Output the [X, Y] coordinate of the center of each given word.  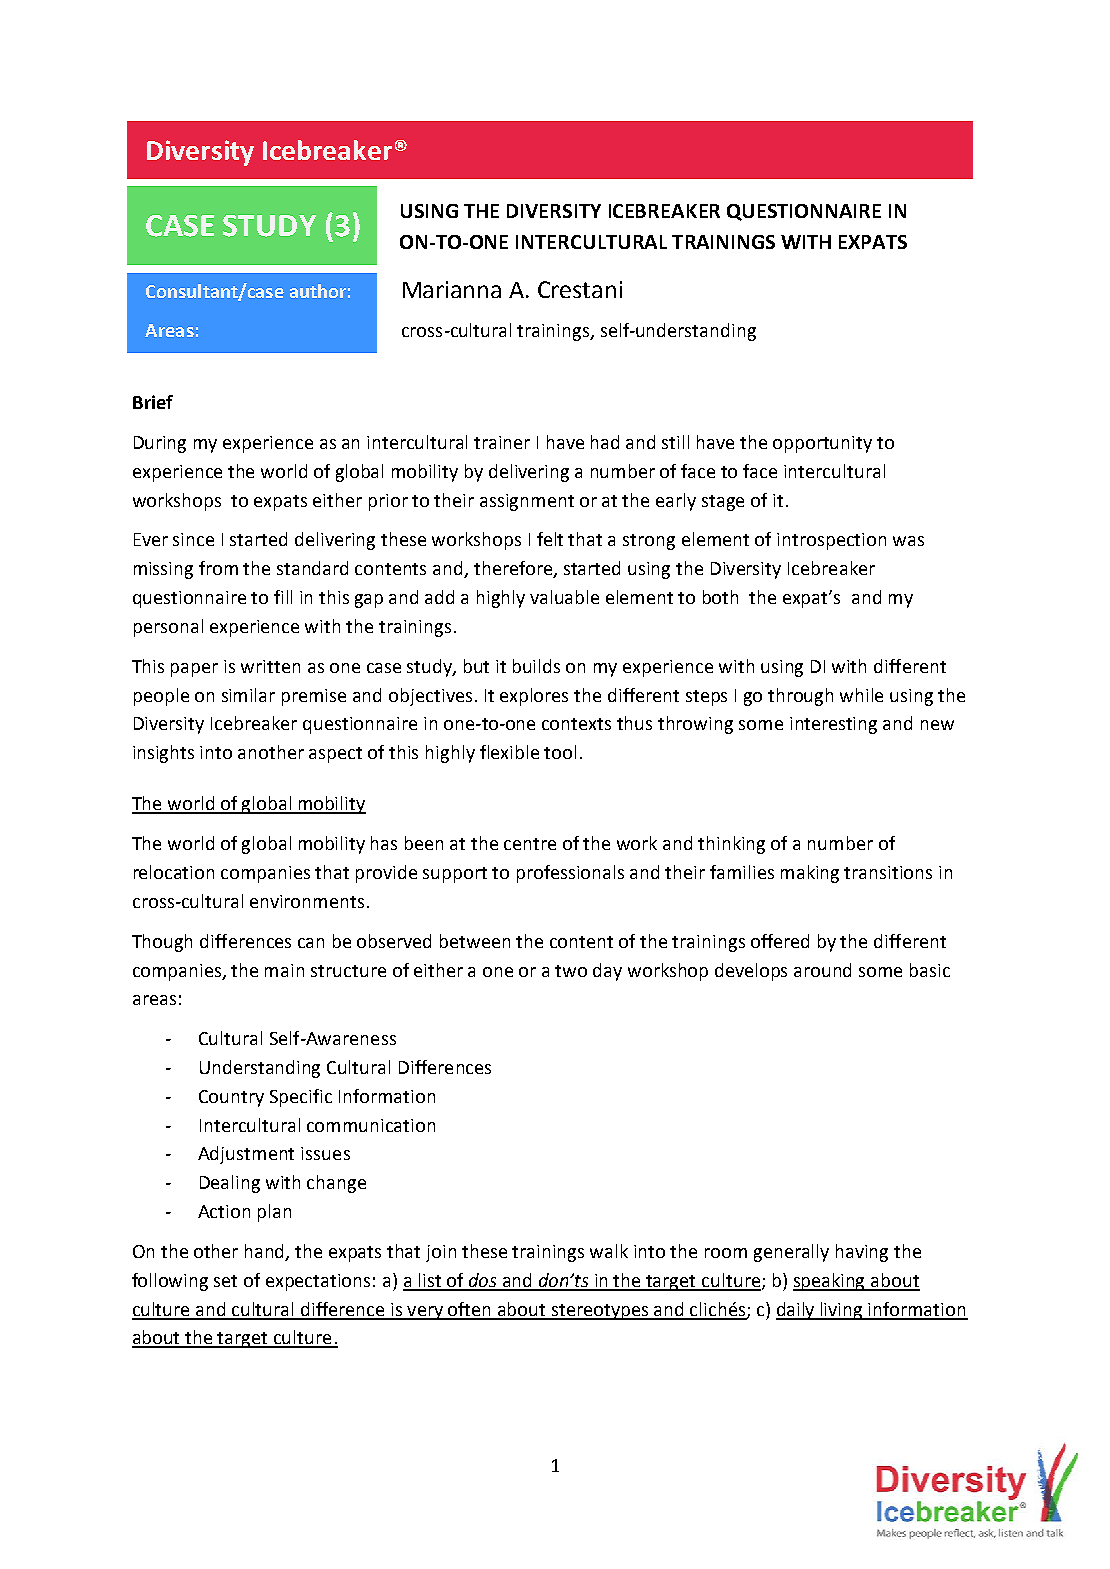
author [318, 291]
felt [550, 539]
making [810, 874]
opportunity [822, 444]
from [218, 568]
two [571, 971]
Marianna [452, 289]
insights [163, 754]
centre [530, 844]
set [225, 1281]
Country [231, 1098]
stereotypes [600, 1312]
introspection [831, 541]
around [822, 970]
